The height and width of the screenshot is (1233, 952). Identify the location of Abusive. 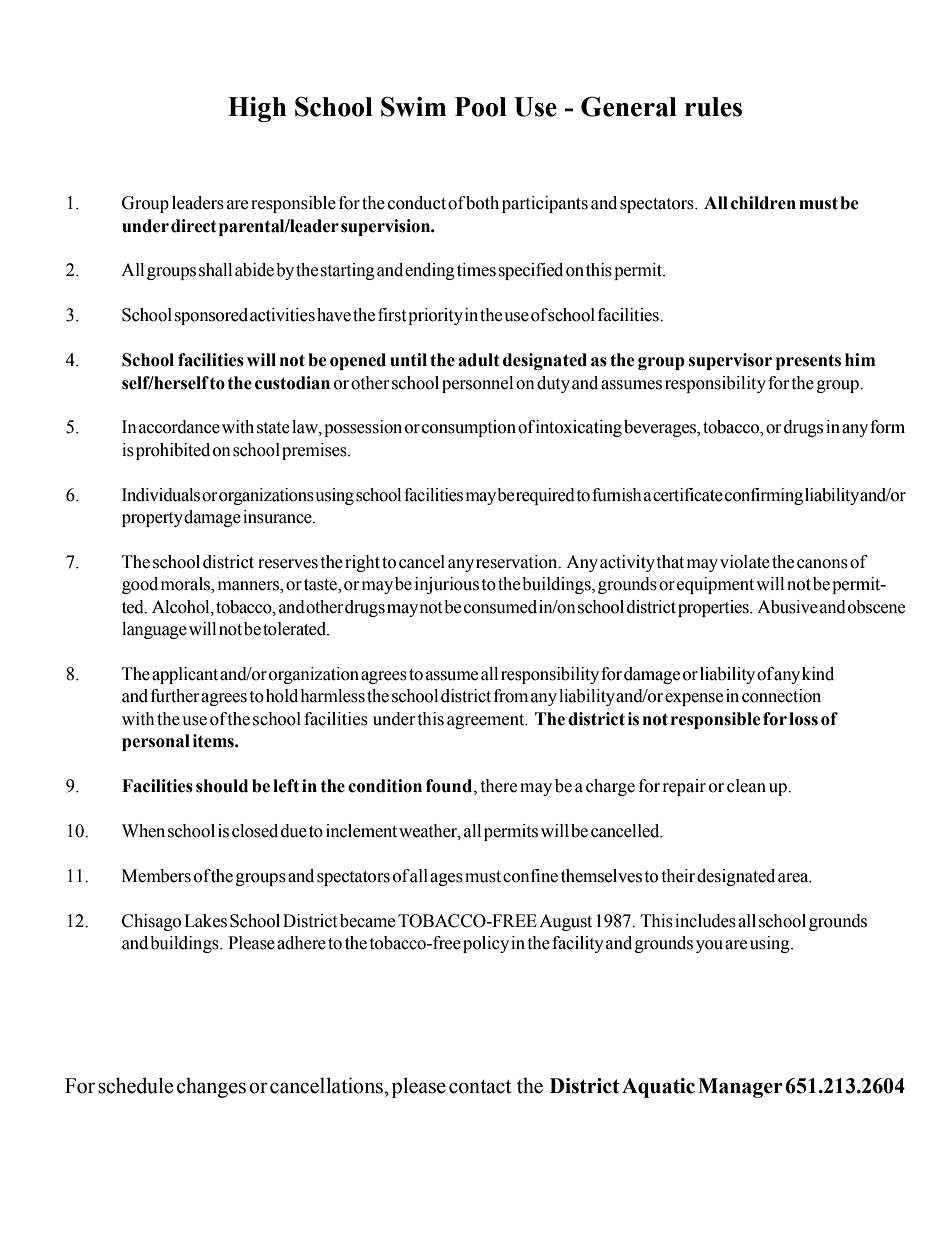
(787, 607).
